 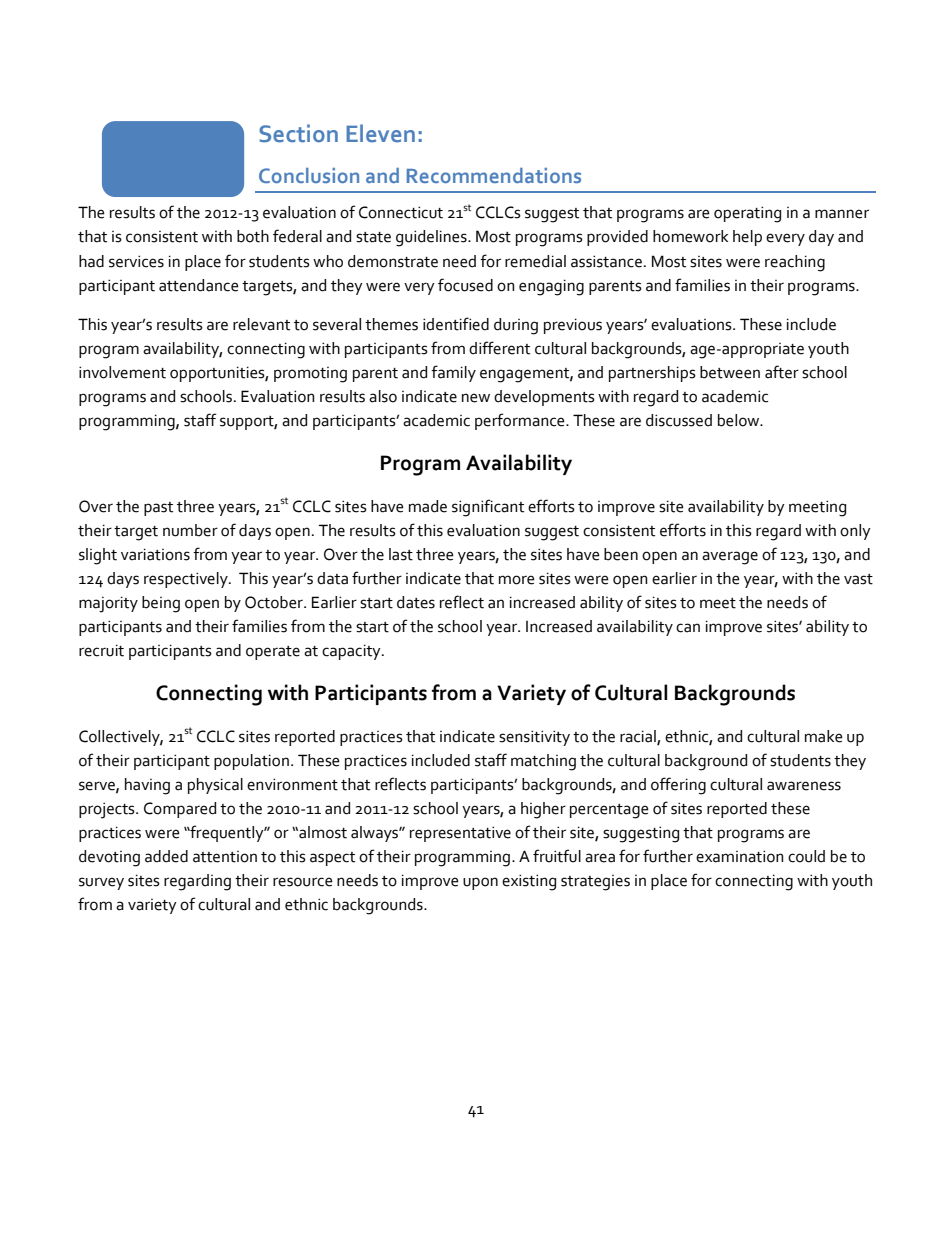 What do you see at coordinates (855, 532) in the screenshot?
I see `only` at bounding box center [855, 532].
